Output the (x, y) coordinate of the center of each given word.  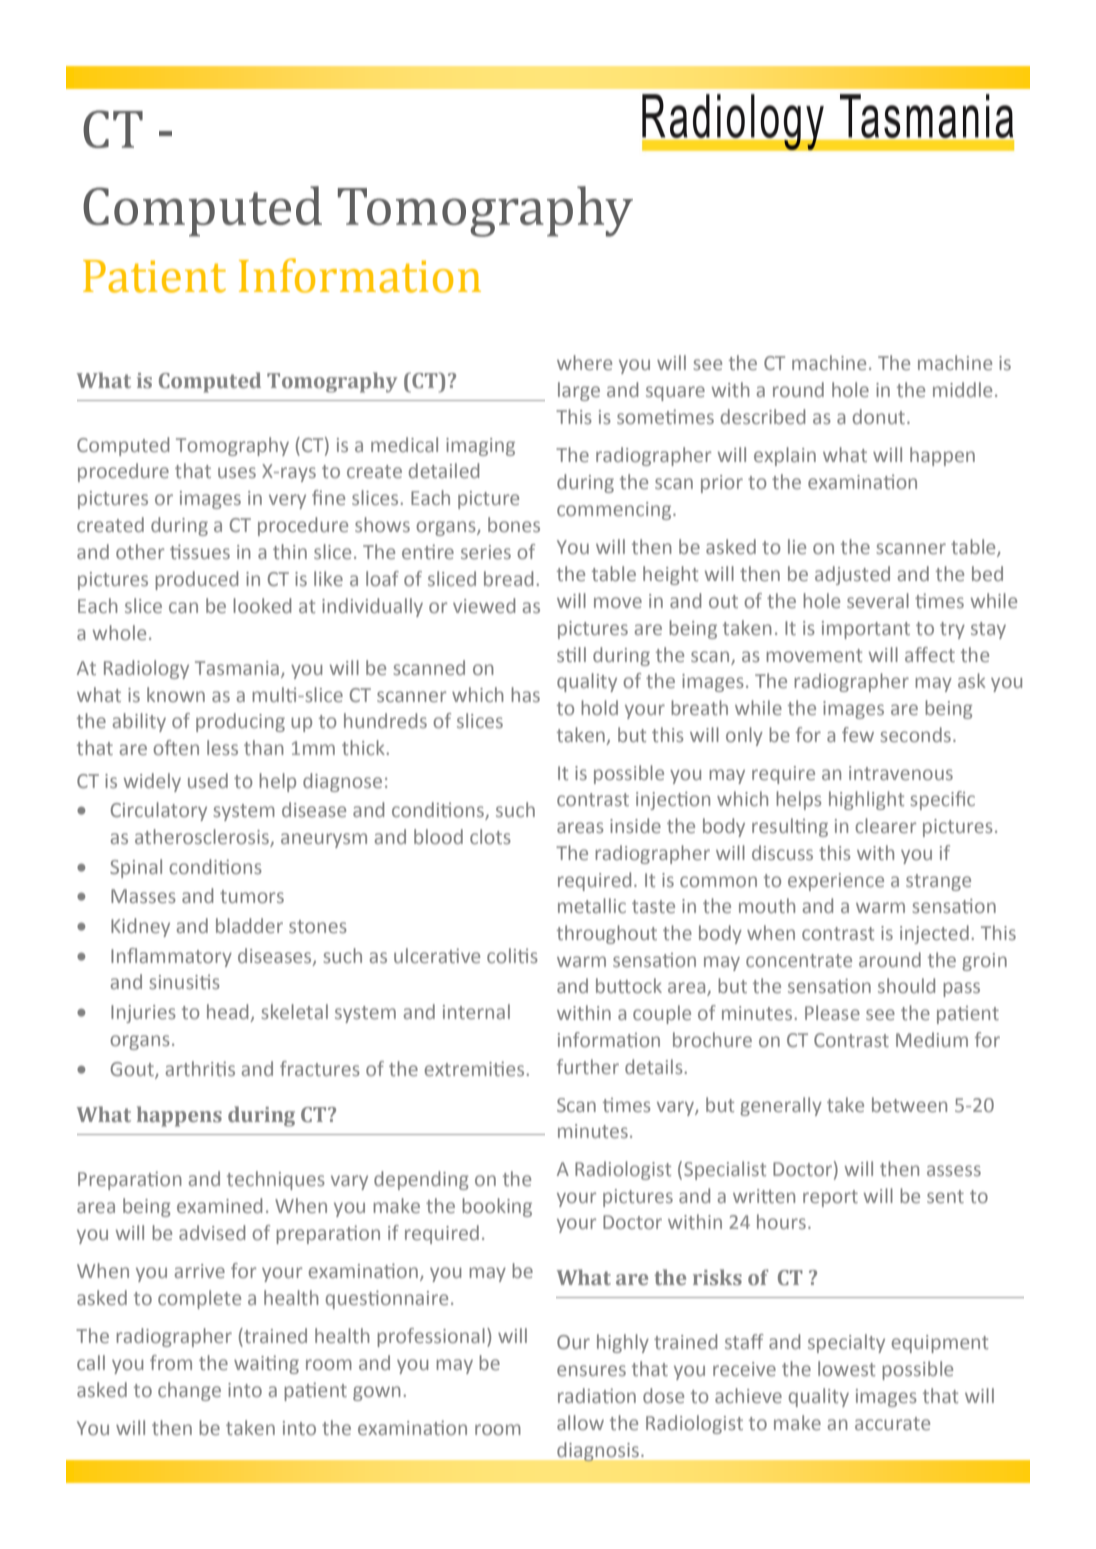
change (189, 1391)
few (858, 734)
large (579, 391)
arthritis (200, 1068)
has (525, 694)
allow (580, 1422)
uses (237, 472)
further (588, 1066)
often (176, 747)
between (909, 1104)
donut (879, 416)
